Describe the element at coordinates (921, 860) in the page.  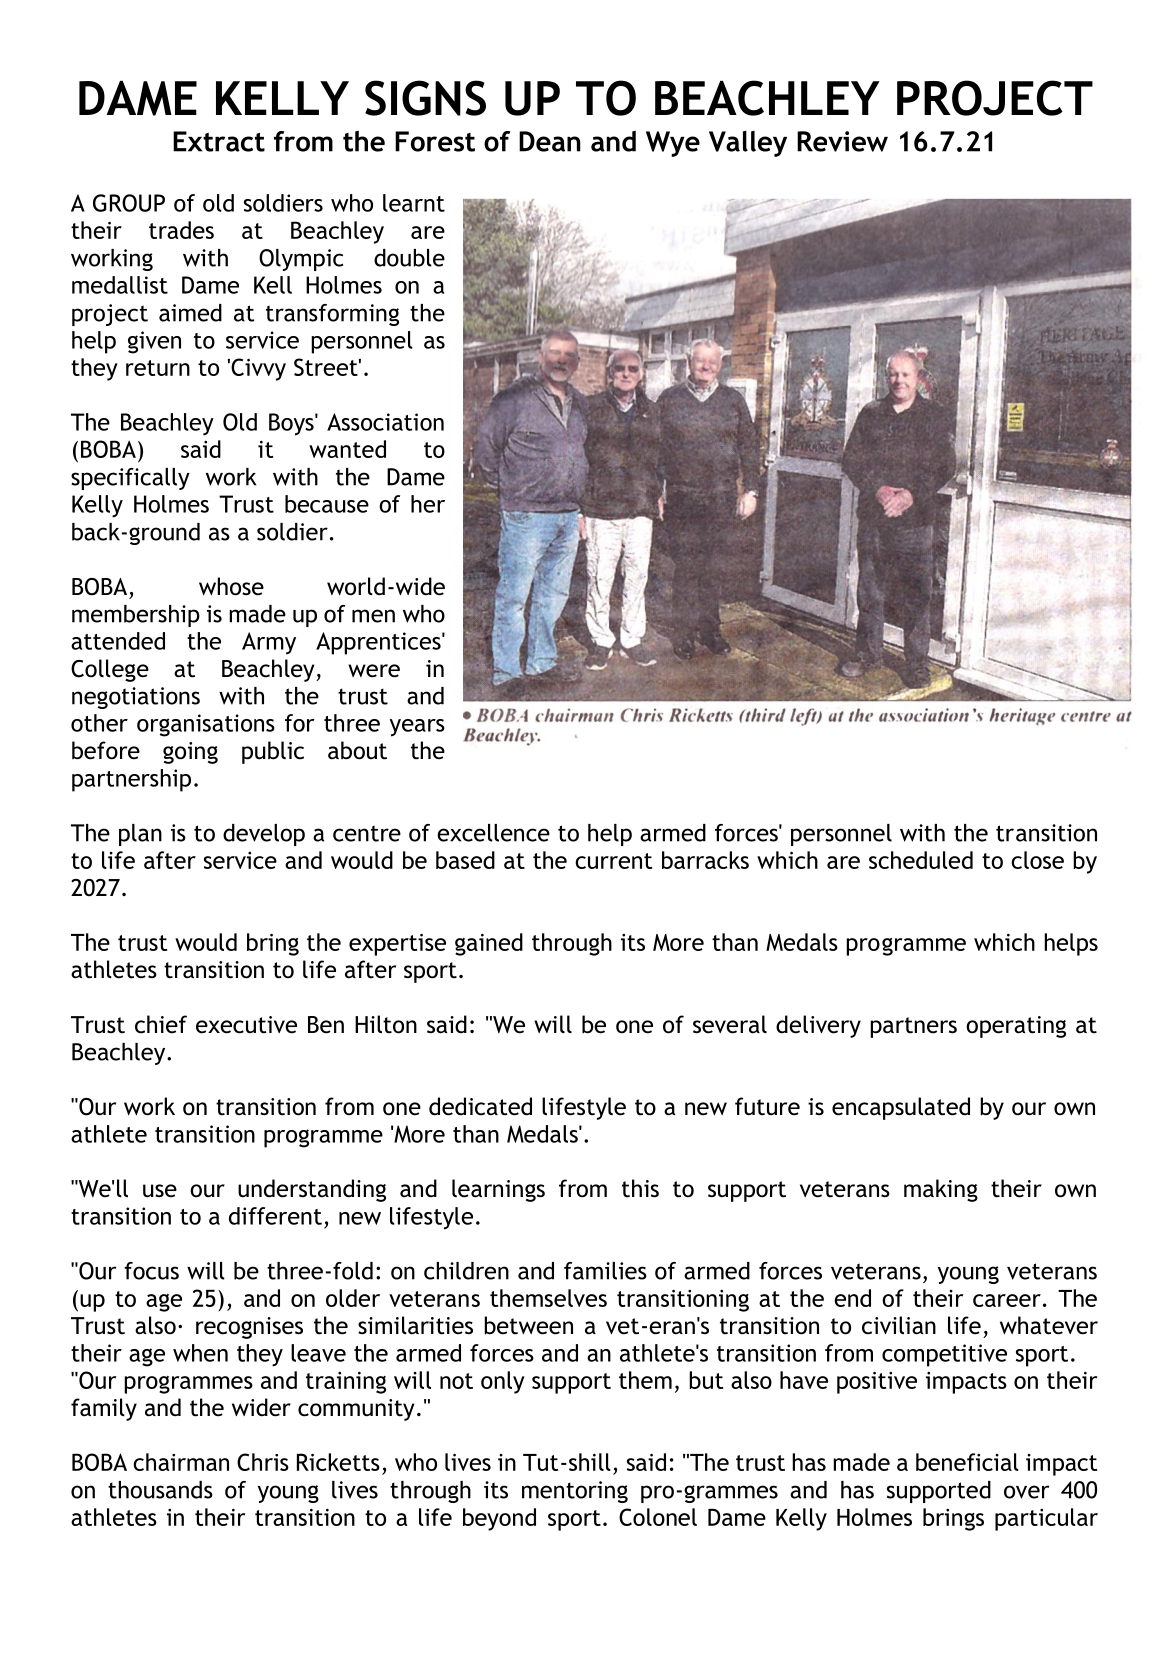
I see `scheduled` at that location.
